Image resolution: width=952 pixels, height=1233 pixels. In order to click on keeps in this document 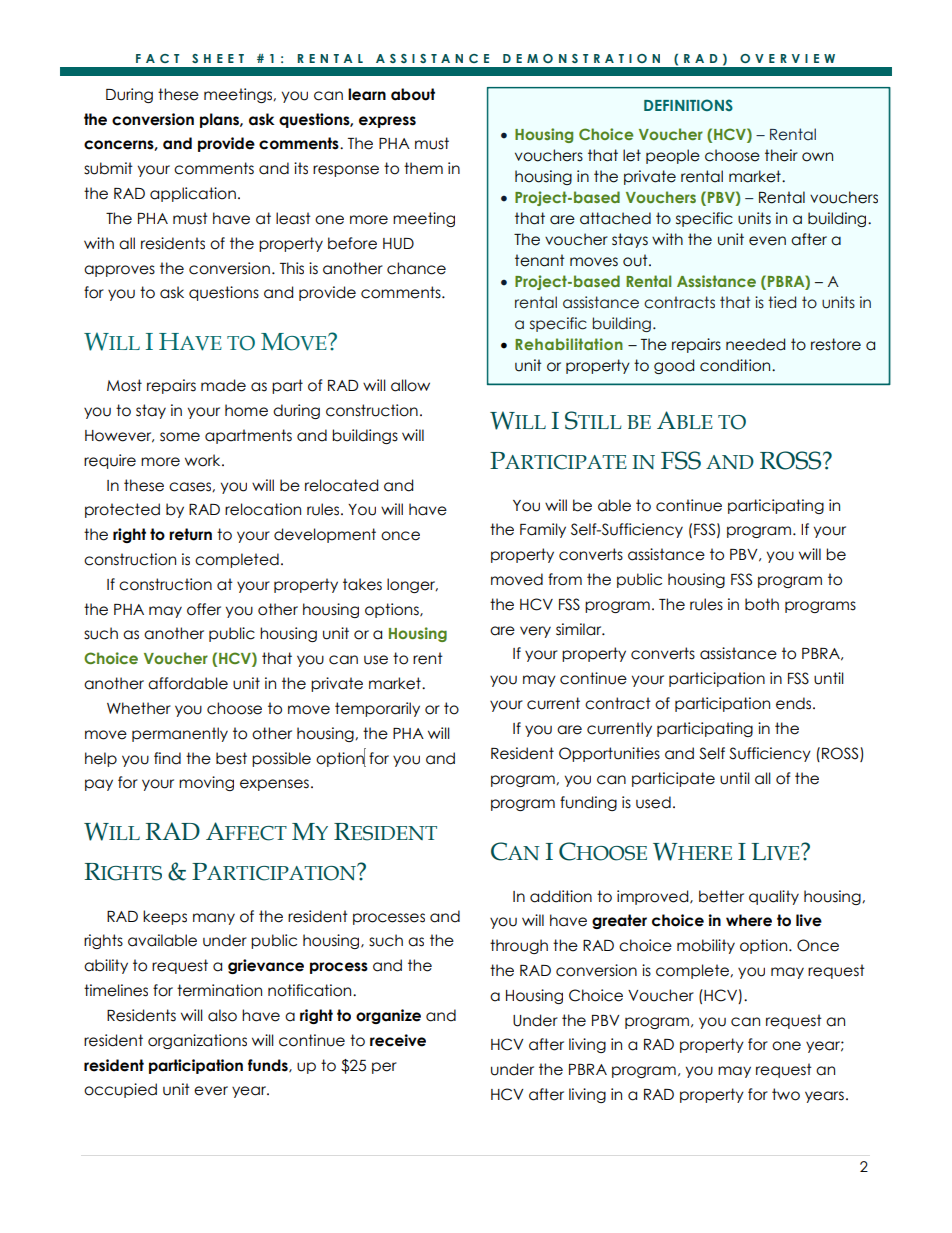, I will do `click(165, 917)`.
